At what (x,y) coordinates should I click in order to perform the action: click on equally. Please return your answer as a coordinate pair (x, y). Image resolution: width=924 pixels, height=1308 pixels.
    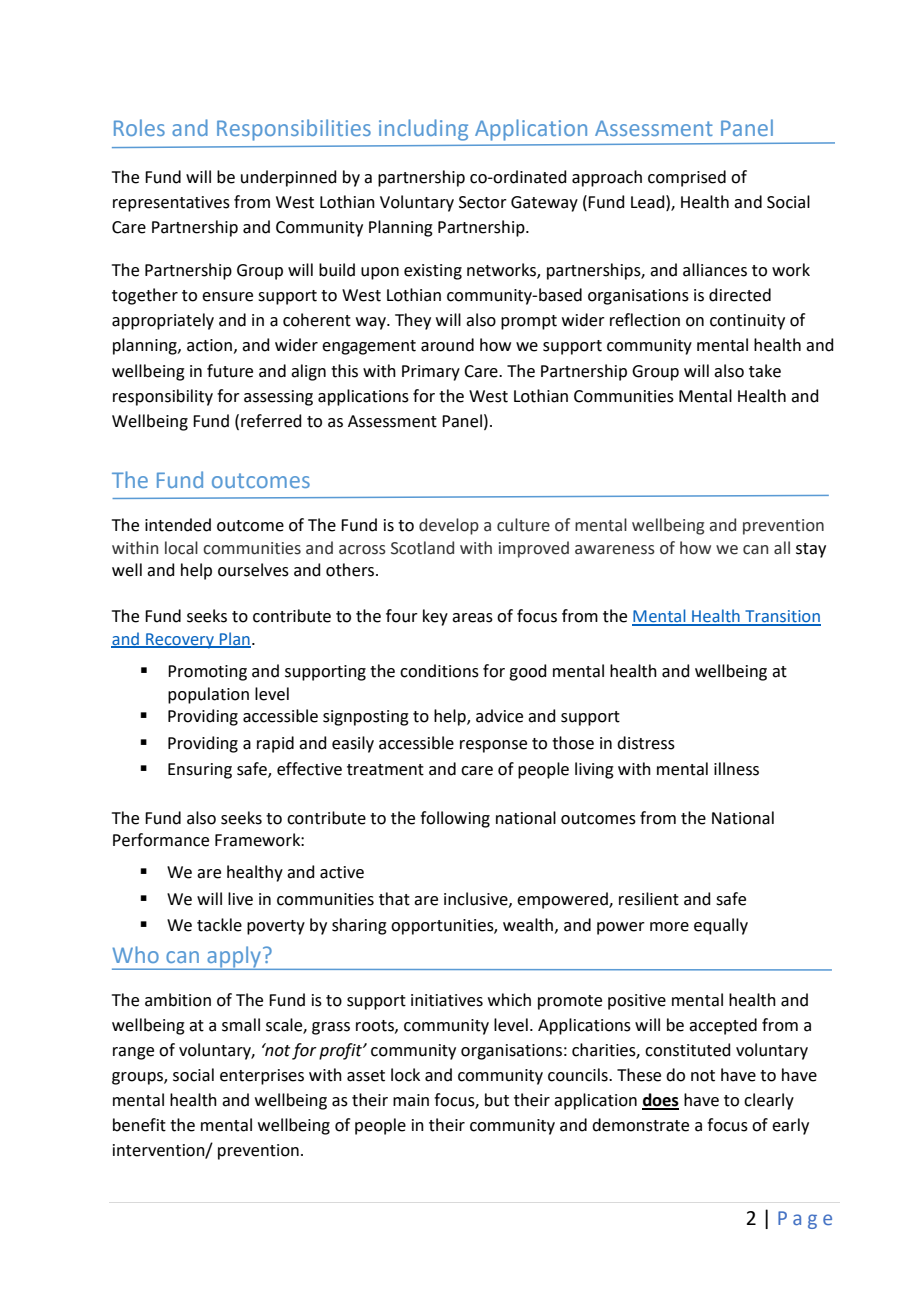
    Looking at the image, I should click on (721, 926).
